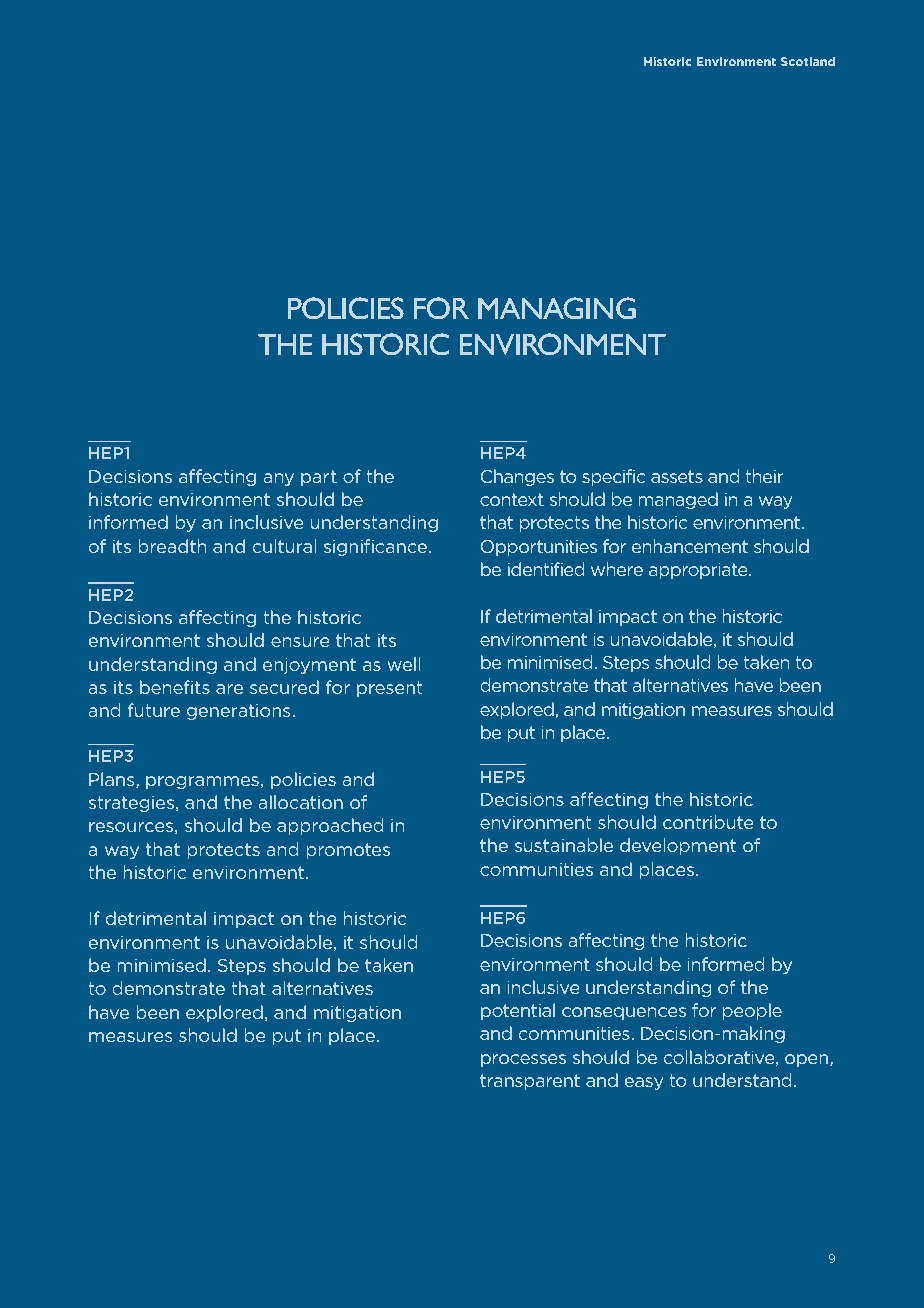 This screenshot has width=924, height=1308. I want to click on Scotland, so click(808, 61).
